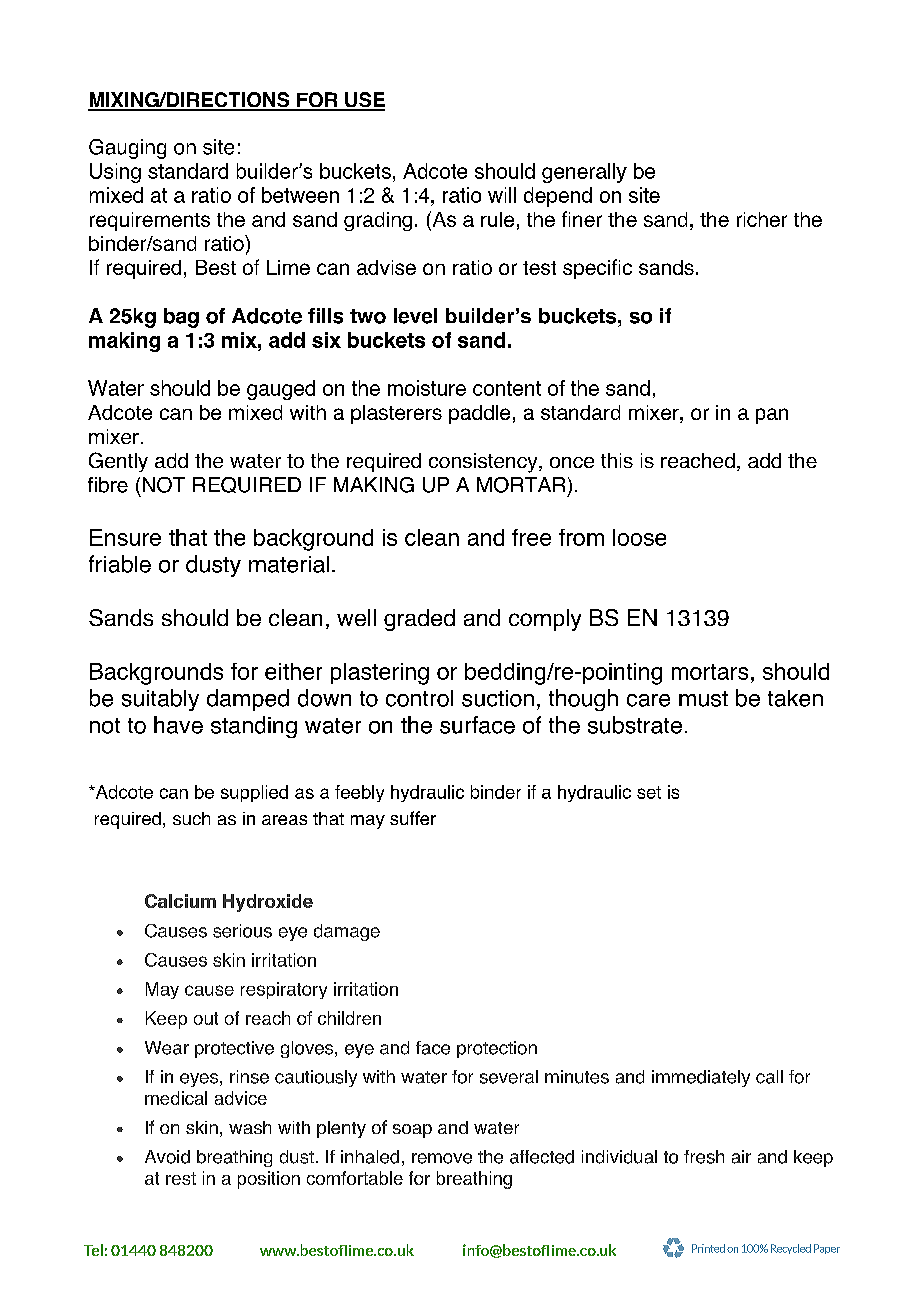 This screenshot has width=924, height=1309. I want to click on protection, so click(497, 1049).
